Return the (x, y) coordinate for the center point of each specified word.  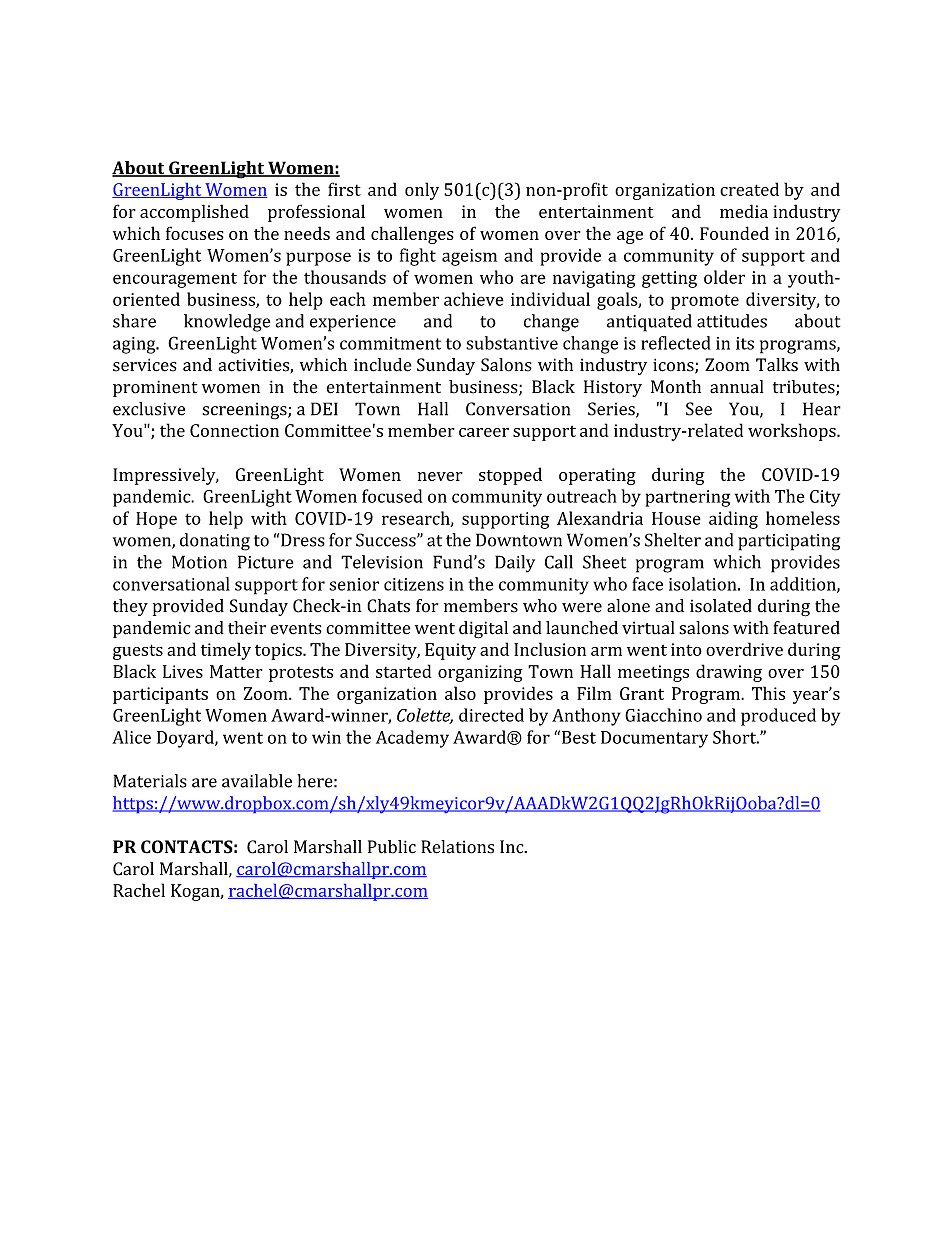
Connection (234, 430)
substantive (512, 343)
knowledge (227, 323)
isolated (721, 606)
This (768, 693)
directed (491, 715)
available (257, 781)
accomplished (194, 213)
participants (160, 695)
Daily (515, 564)
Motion (199, 562)
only (422, 191)
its (745, 343)
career (484, 432)
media (744, 211)
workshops (793, 432)
